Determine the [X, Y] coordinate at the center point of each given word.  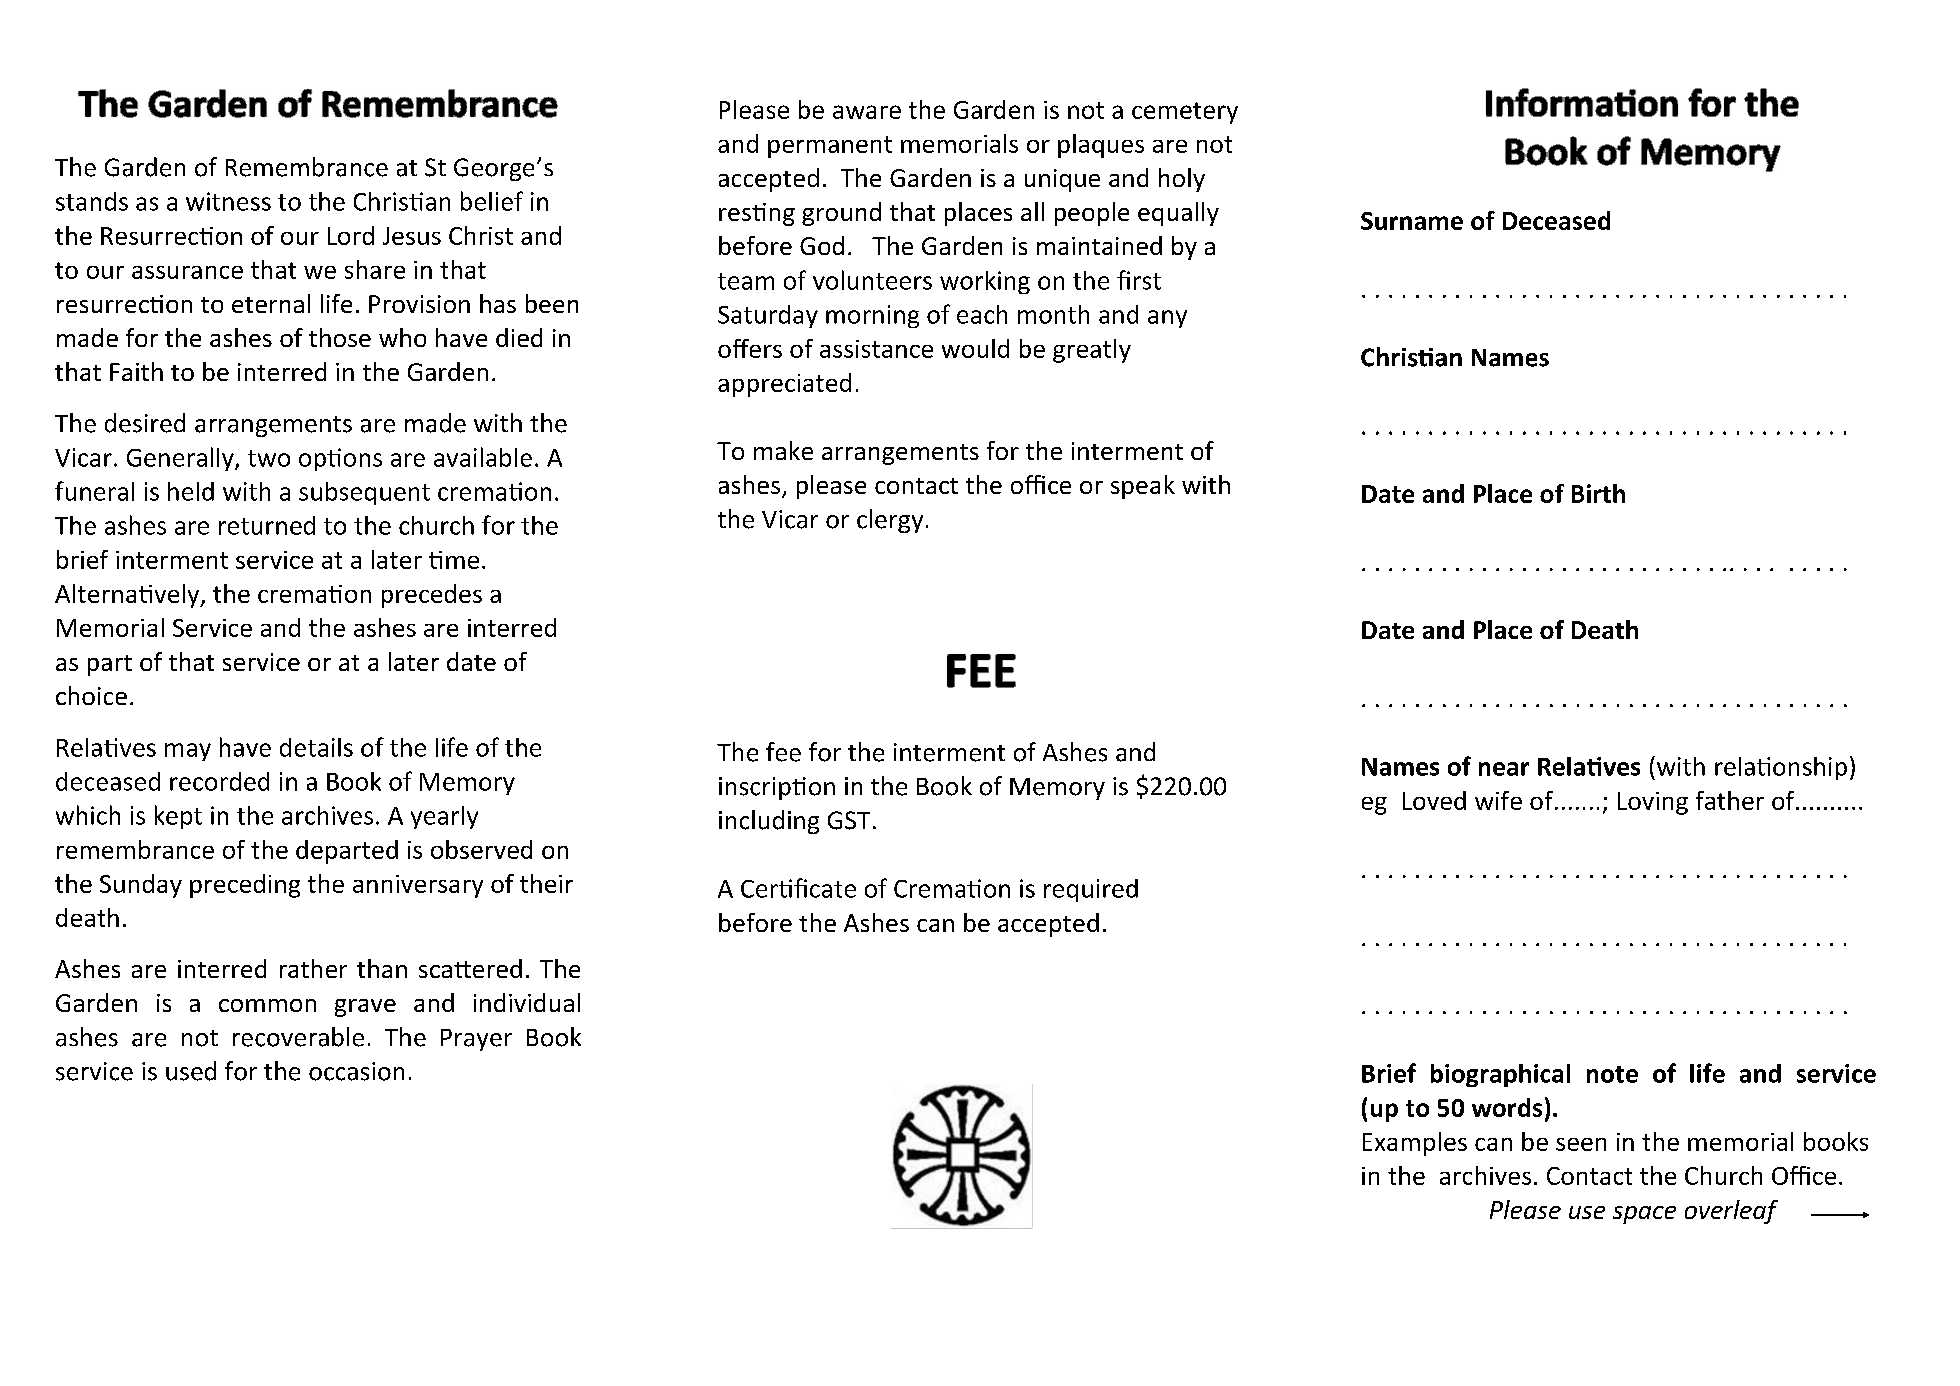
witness [228, 201]
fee [783, 752]
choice [91, 695]
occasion [356, 1071]
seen [1581, 1144]
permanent [830, 147]
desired [145, 423]
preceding [245, 886]
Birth [1598, 493]
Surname [1412, 221]
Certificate [798, 888]
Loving [1653, 803]
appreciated [784, 385]
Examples [1415, 1144]
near [1504, 769]
